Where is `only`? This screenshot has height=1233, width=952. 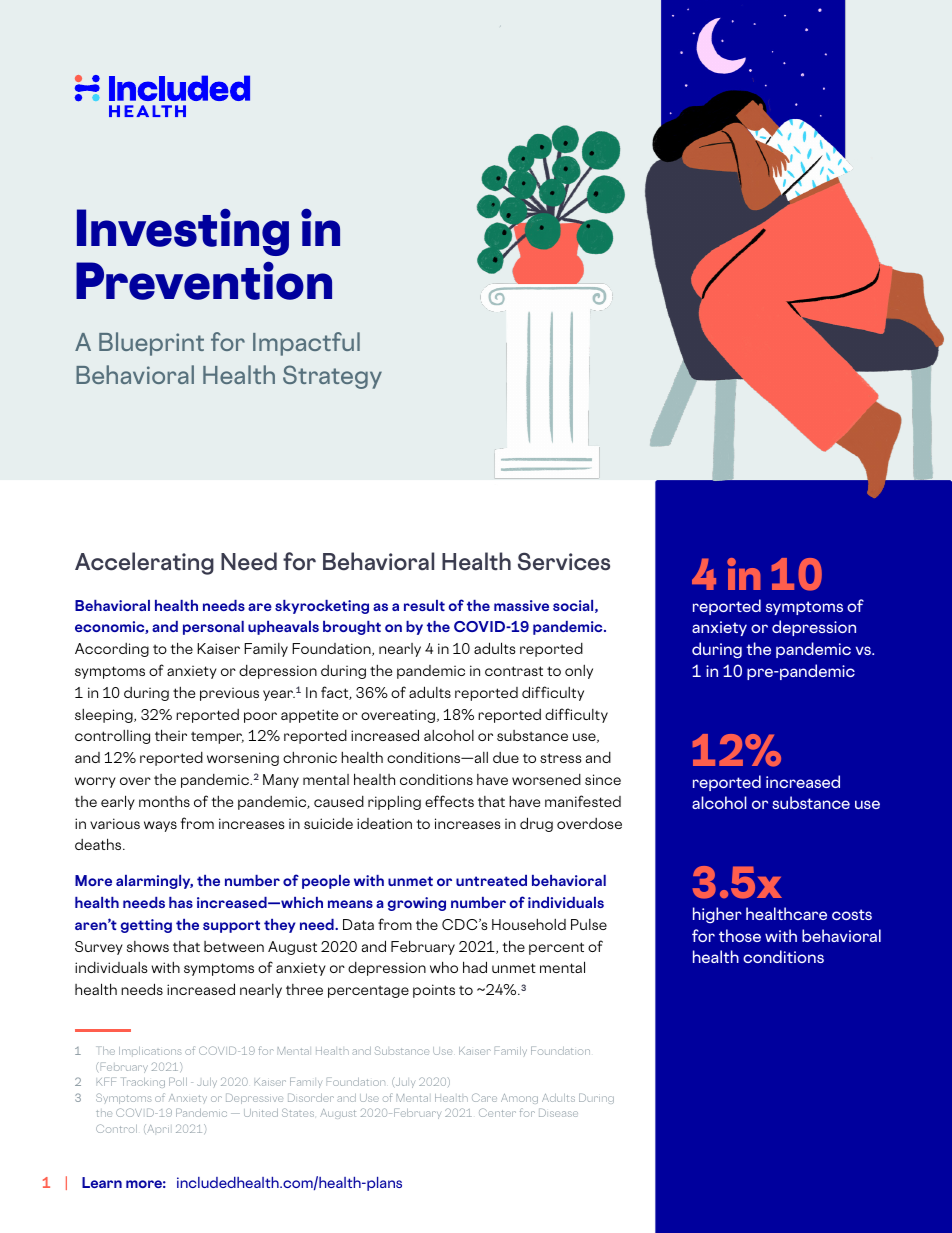 only is located at coordinates (579, 672).
